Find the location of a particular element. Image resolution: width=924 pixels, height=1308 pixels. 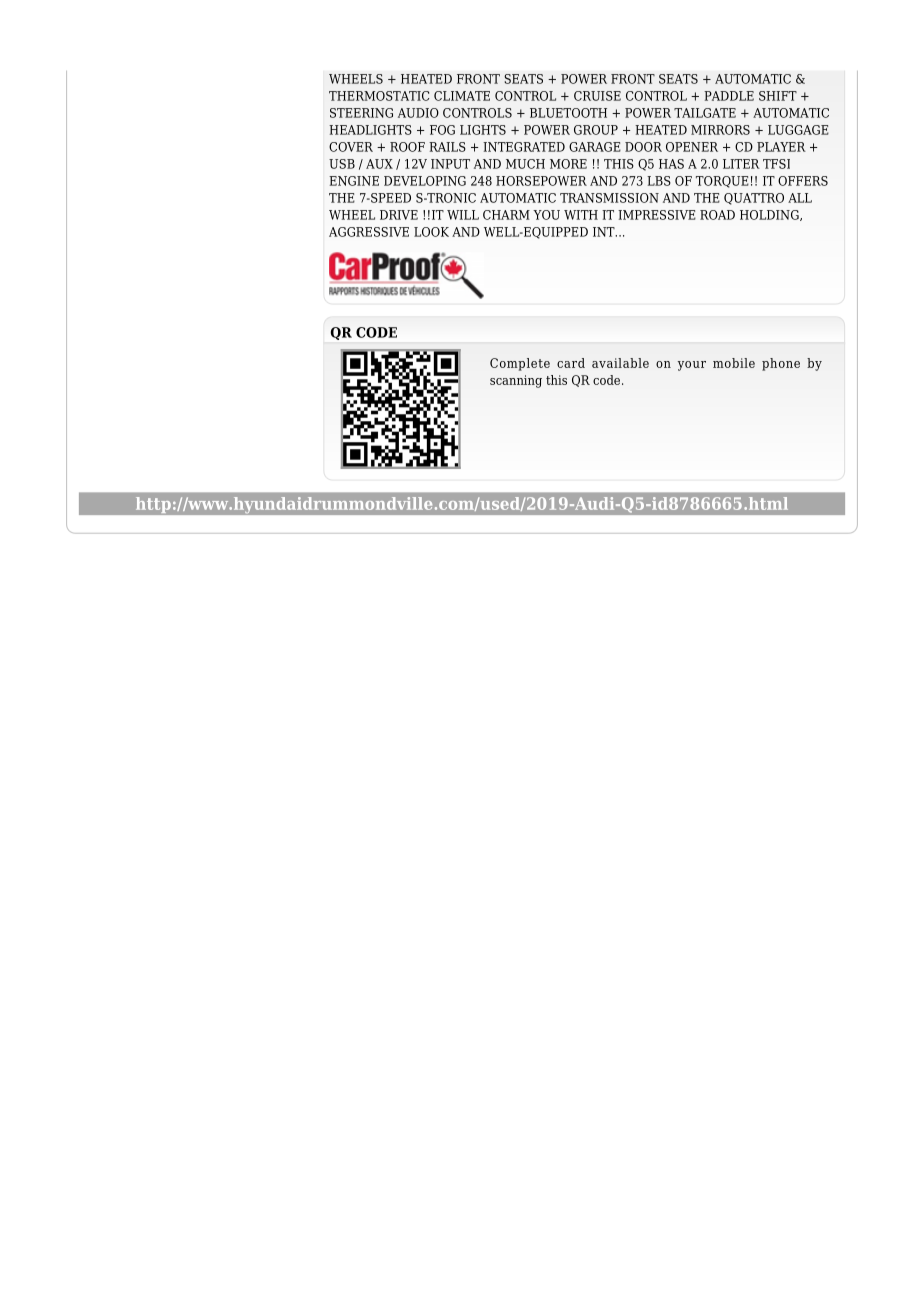

BLUETOOTH is located at coordinates (568, 113).
